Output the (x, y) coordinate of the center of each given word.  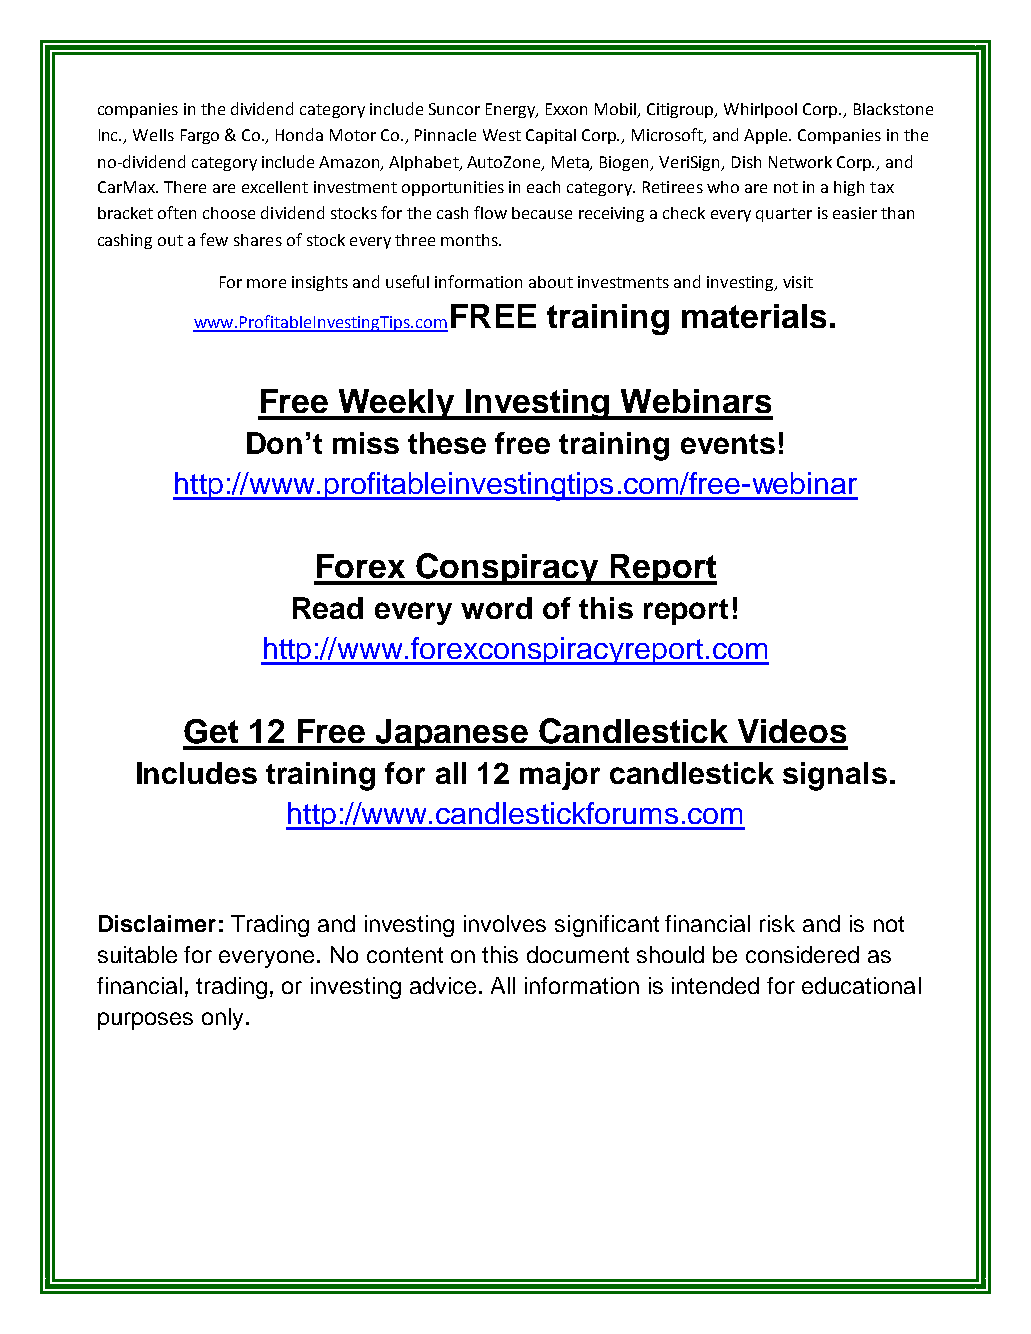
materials (754, 316)
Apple (767, 136)
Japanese (452, 734)
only (222, 1019)
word (496, 608)
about (551, 282)
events (728, 444)
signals (835, 776)
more (266, 283)
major (560, 776)
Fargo (200, 136)
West (502, 135)
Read (328, 608)
